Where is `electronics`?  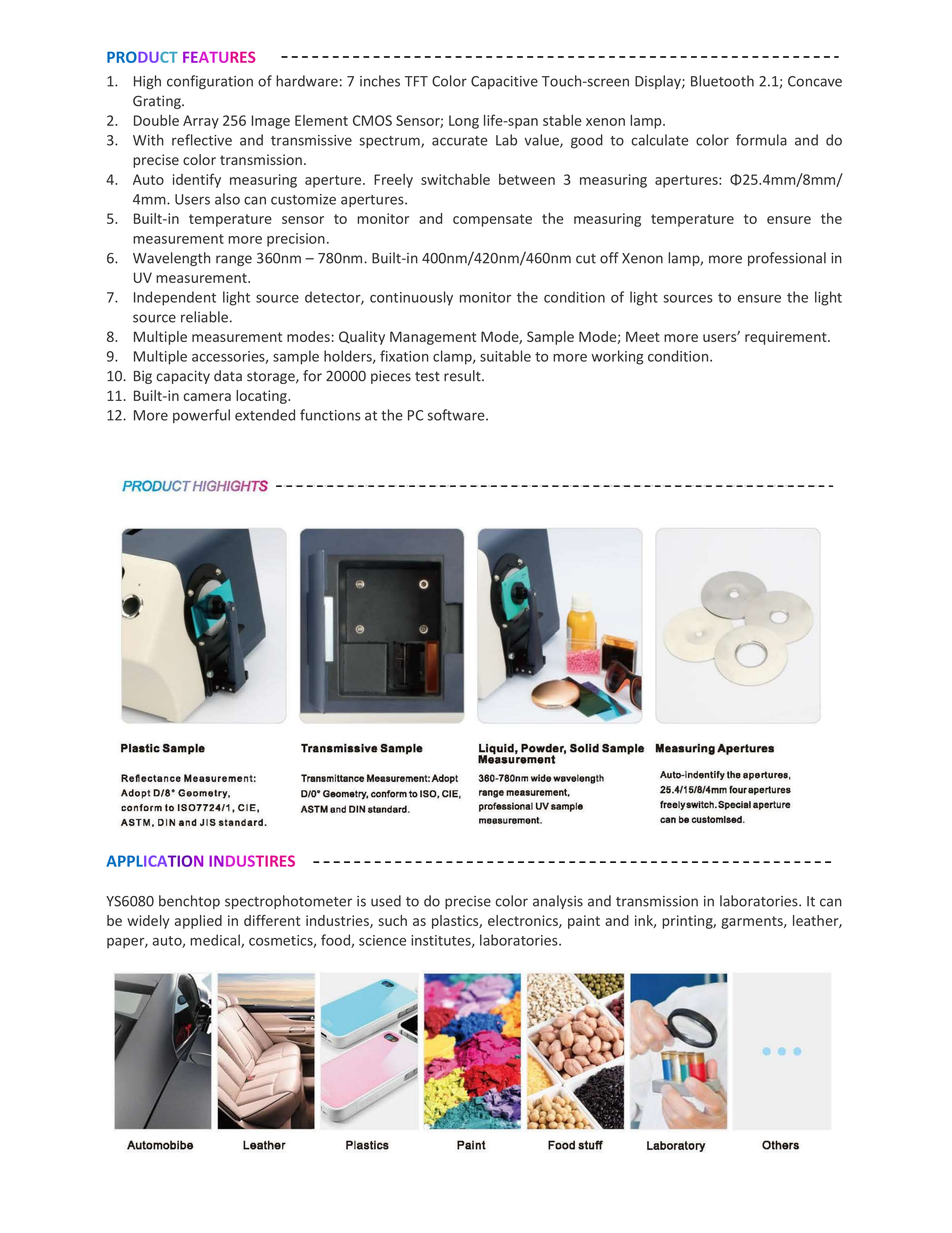
electronics is located at coordinates (524, 921).
